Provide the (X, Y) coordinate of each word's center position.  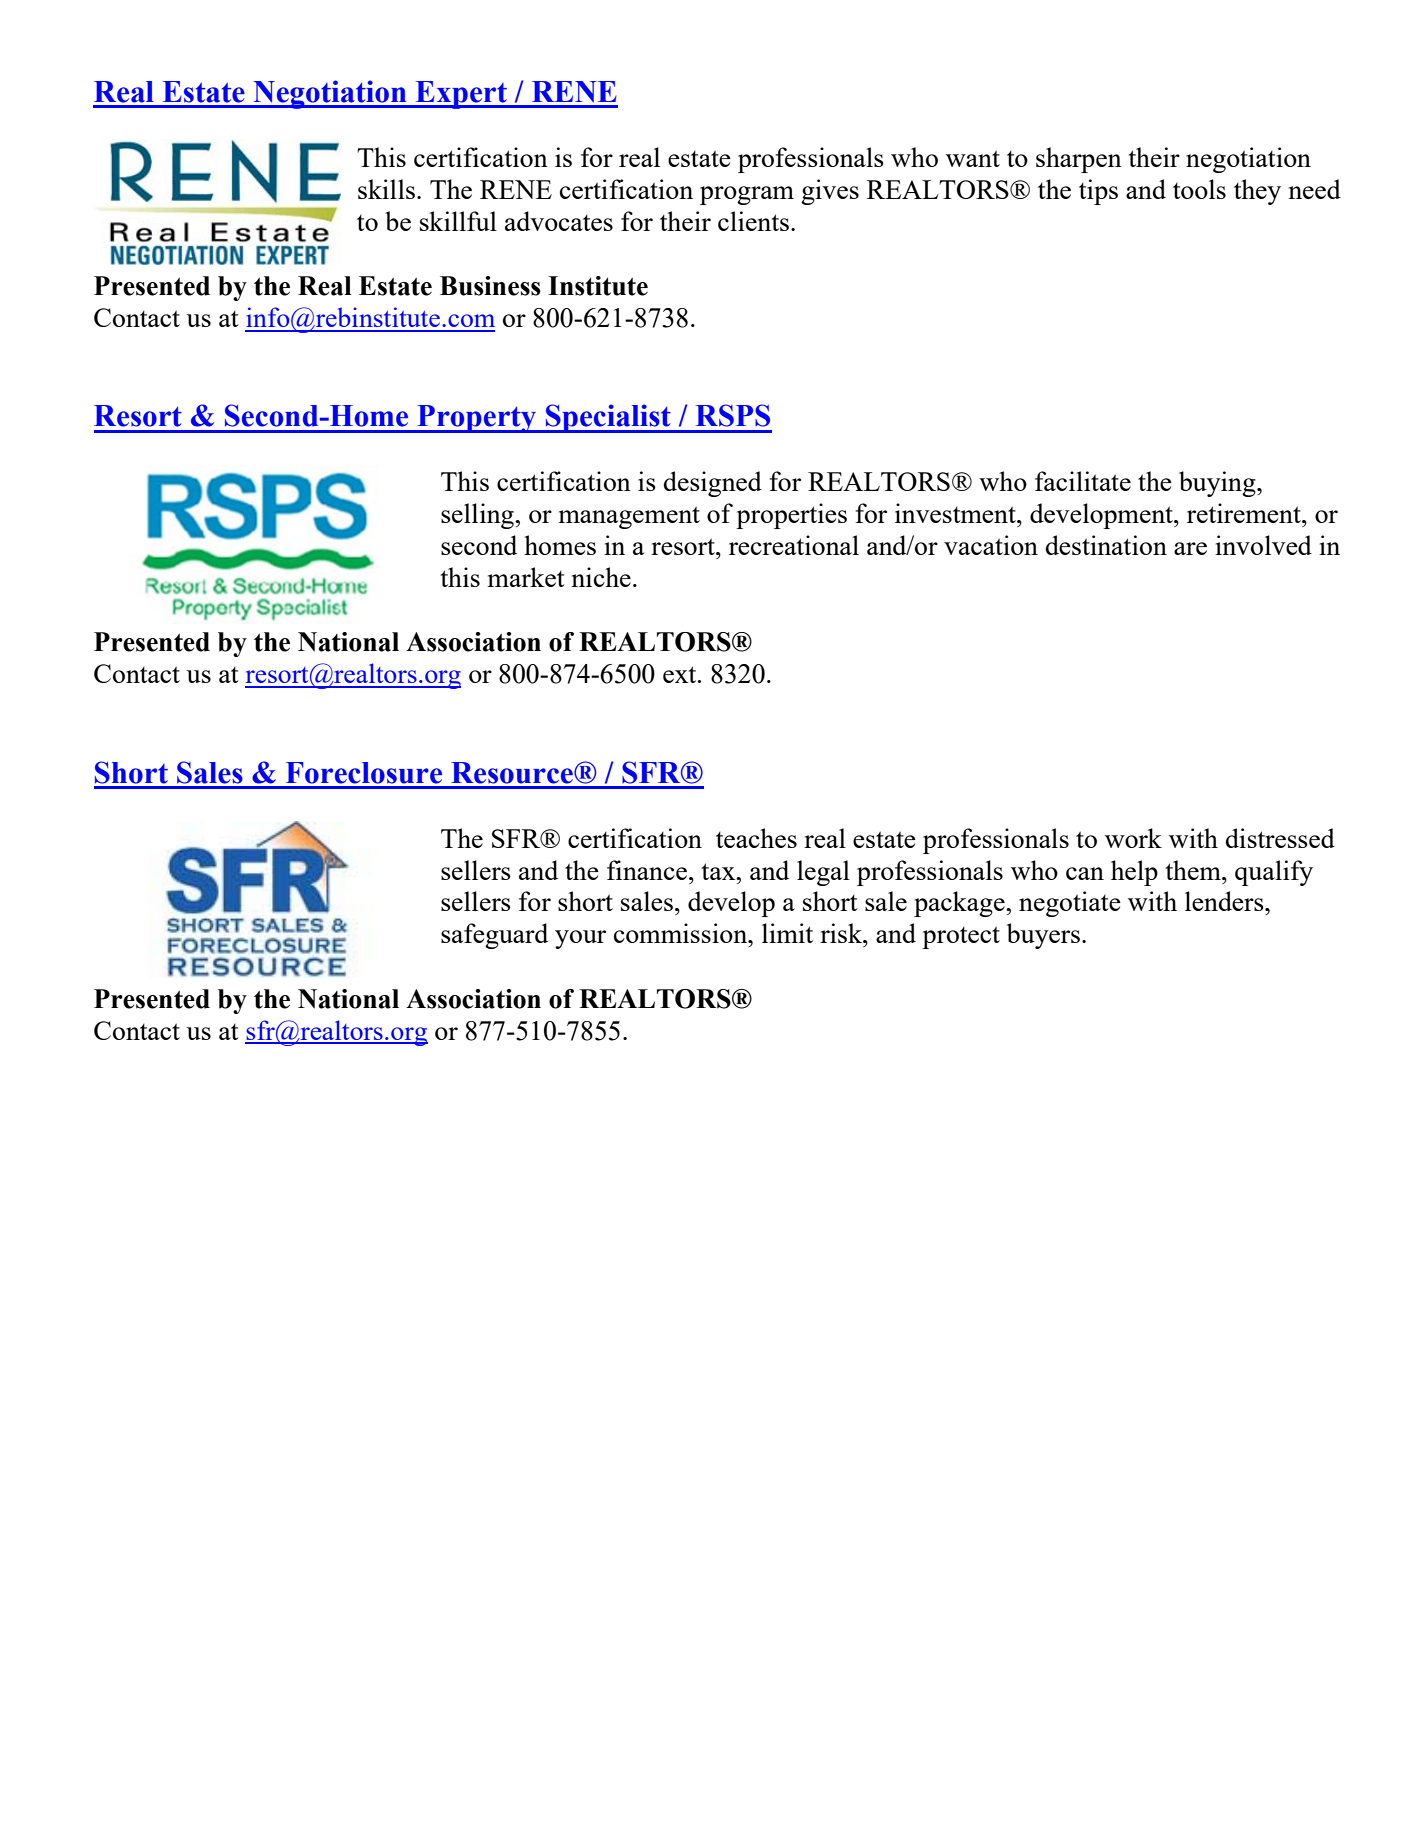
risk (842, 933)
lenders (1225, 901)
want (973, 158)
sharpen (1079, 160)
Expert (461, 95)
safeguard (494, 936)
